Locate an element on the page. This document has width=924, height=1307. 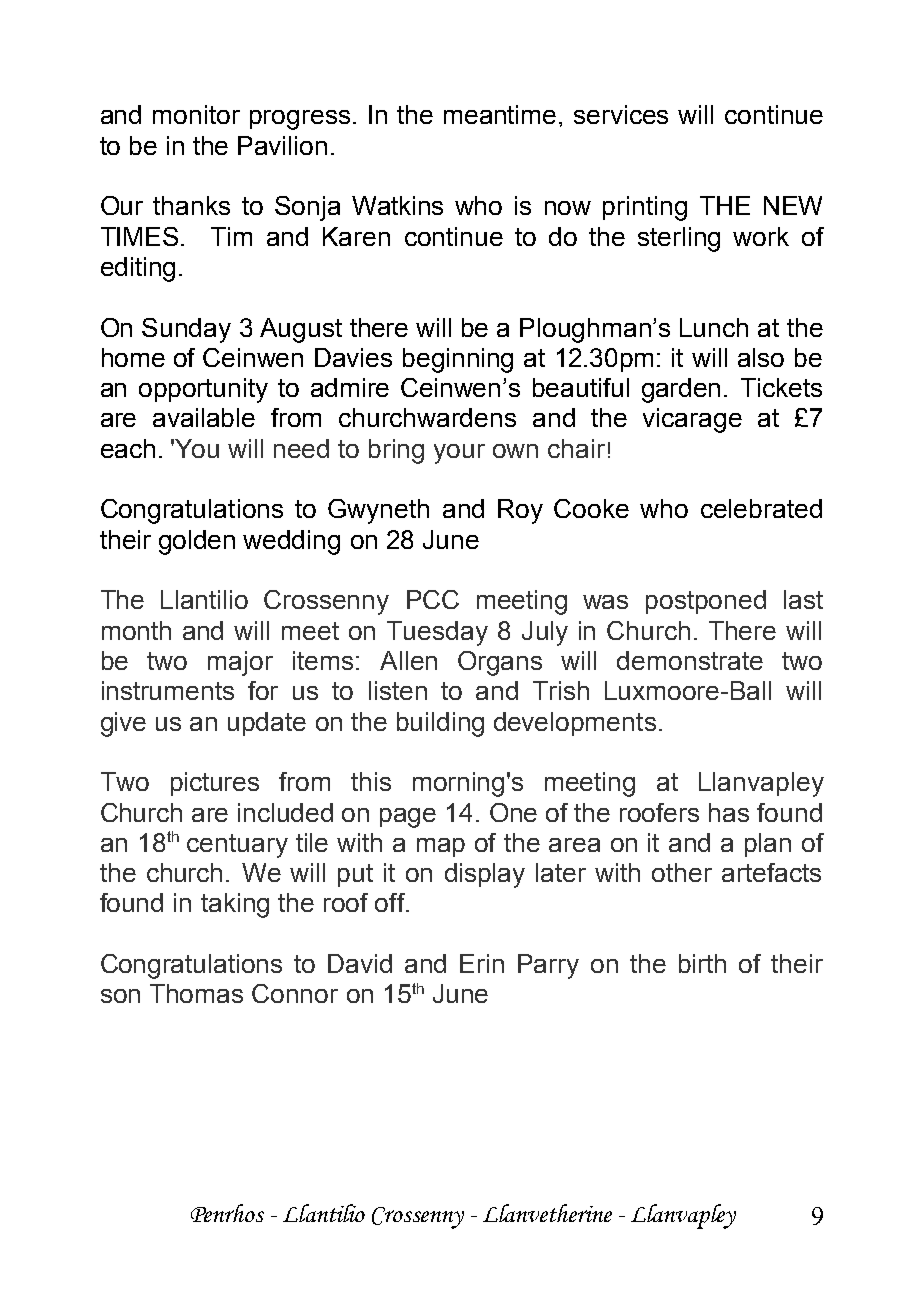
building is located at coordinates (440, 724).
